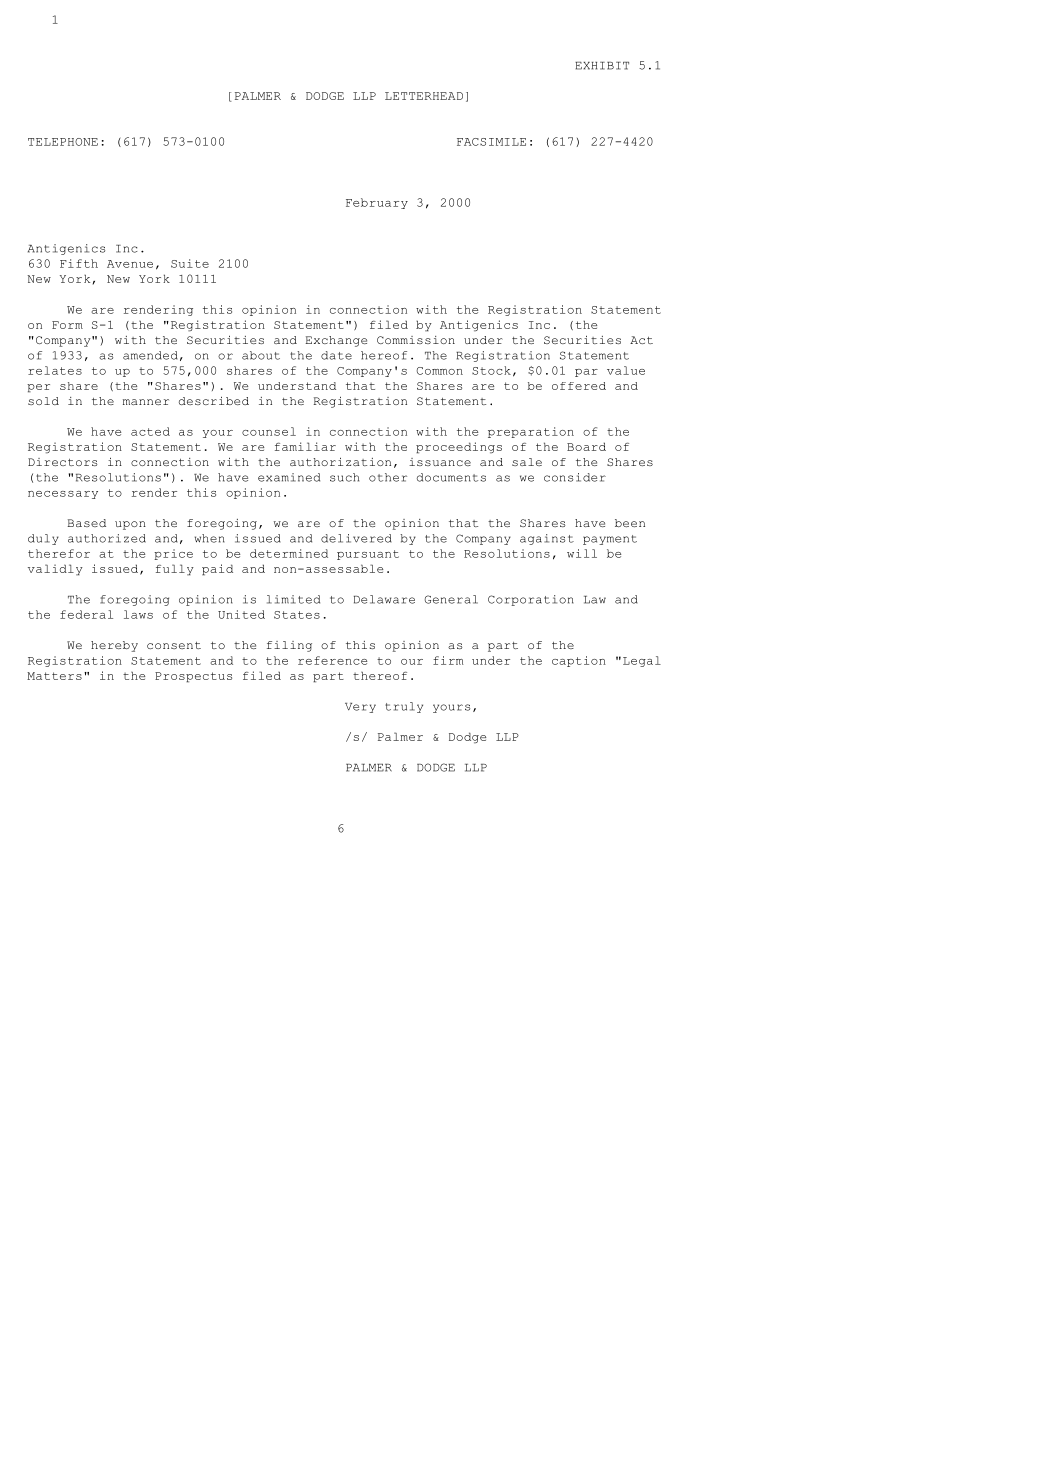 This screenshot has height=1471, width=1039. I want to click on date, so click(336, 355).
